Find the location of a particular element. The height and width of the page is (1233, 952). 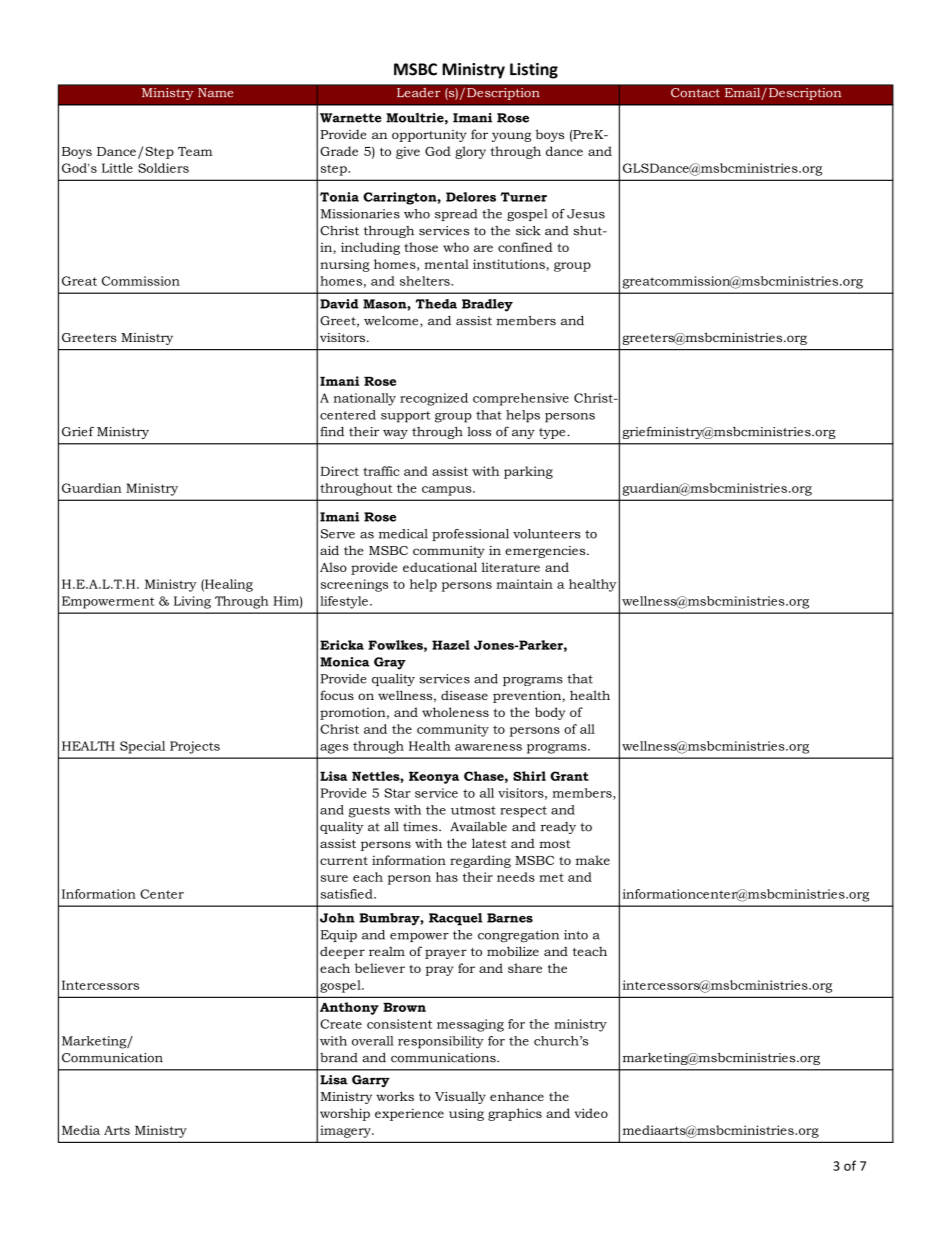

works is located at coordinates (395, 1096).
